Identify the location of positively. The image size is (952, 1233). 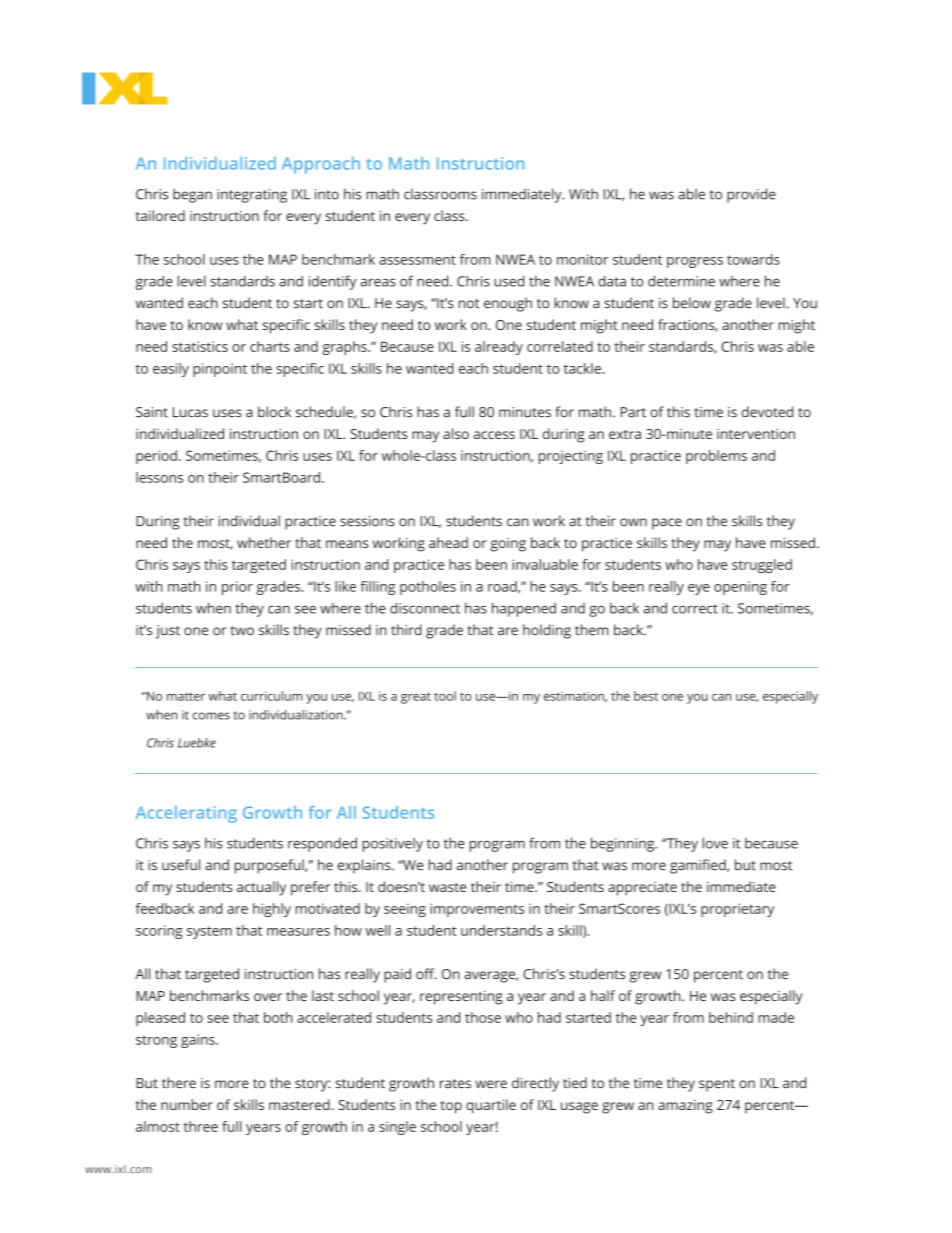
(393, 845).
